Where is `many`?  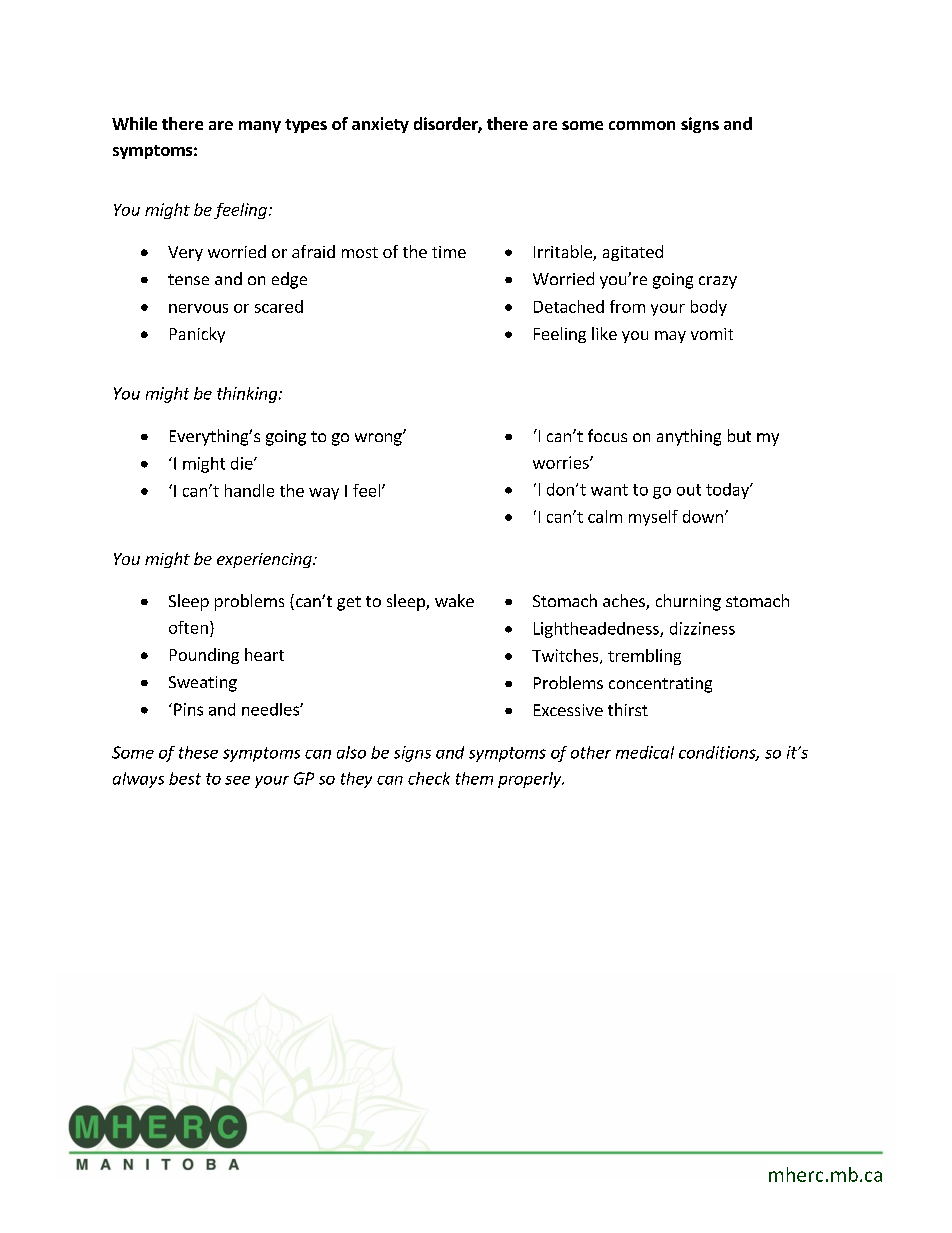 many is located at coordinates (260, 127).
